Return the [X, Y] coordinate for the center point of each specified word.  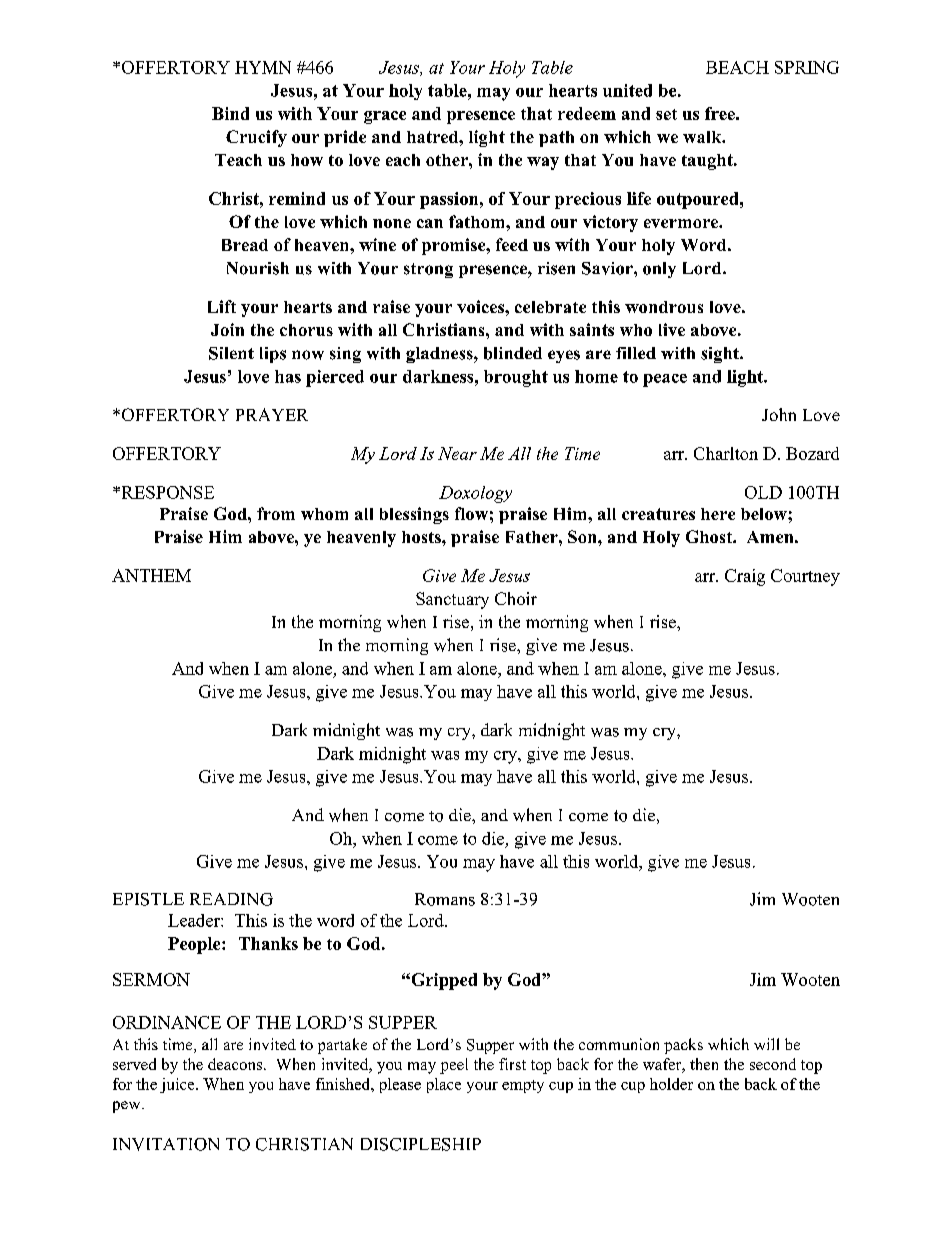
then [704, 1064]
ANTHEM [151, 575]
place [444, 1085]
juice [178, 1085]
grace [385, 117]
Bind [230, 113]
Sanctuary [452, 600]
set [666, 114]
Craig [745, 577]
